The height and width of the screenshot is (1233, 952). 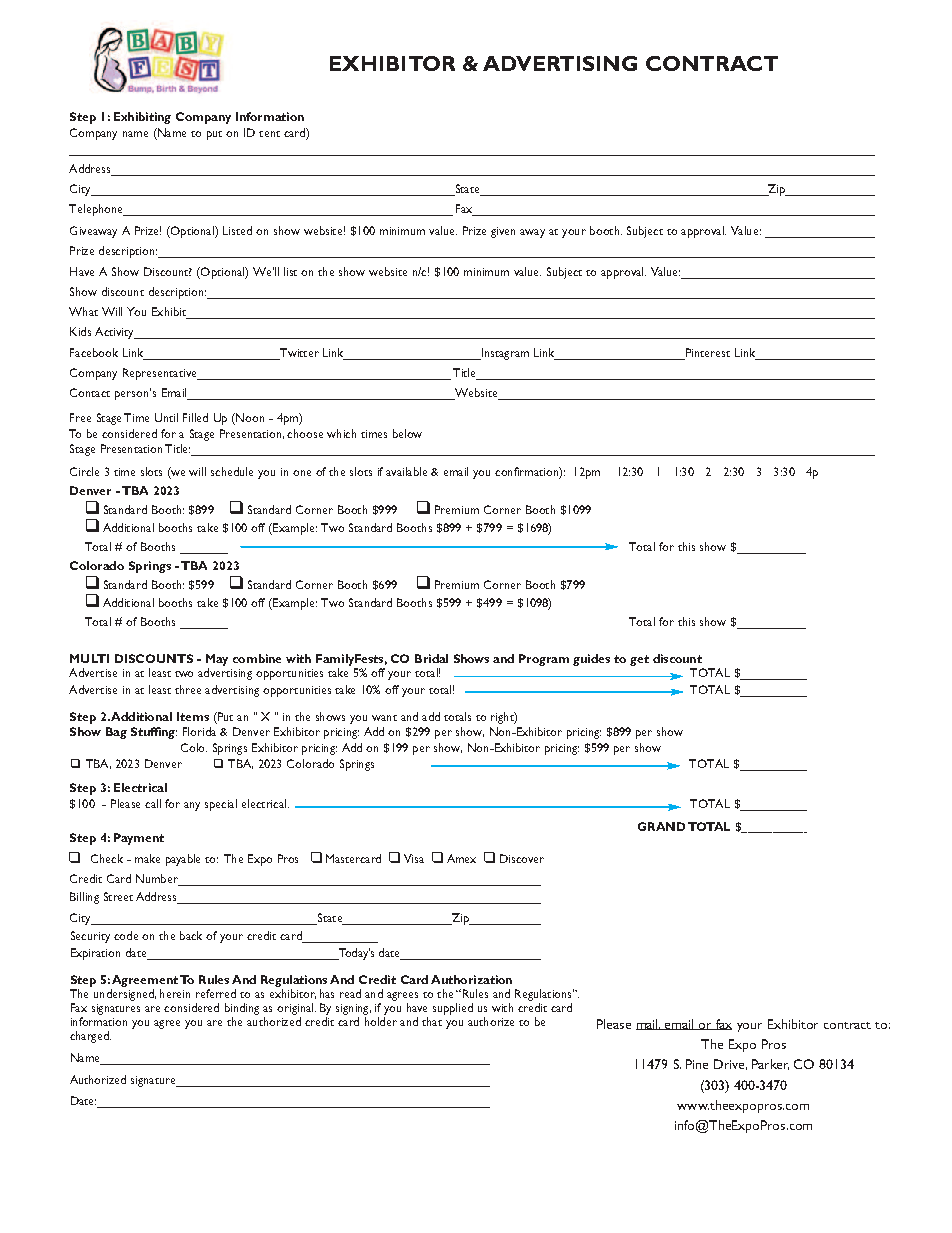 I want to click on Pine, so click(x=697, y=1064).
